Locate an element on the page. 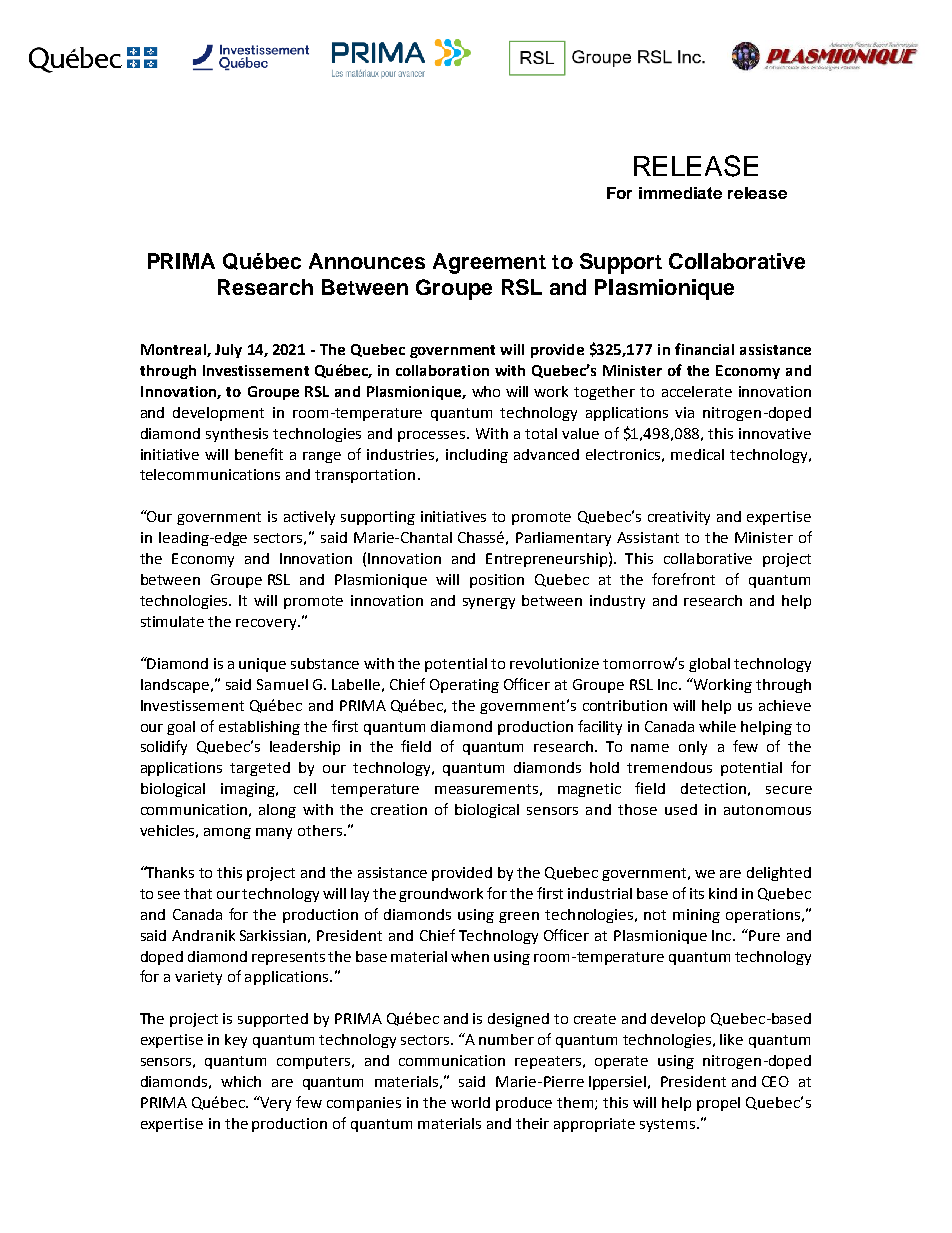  which is located at coordinates (241, 1081).
